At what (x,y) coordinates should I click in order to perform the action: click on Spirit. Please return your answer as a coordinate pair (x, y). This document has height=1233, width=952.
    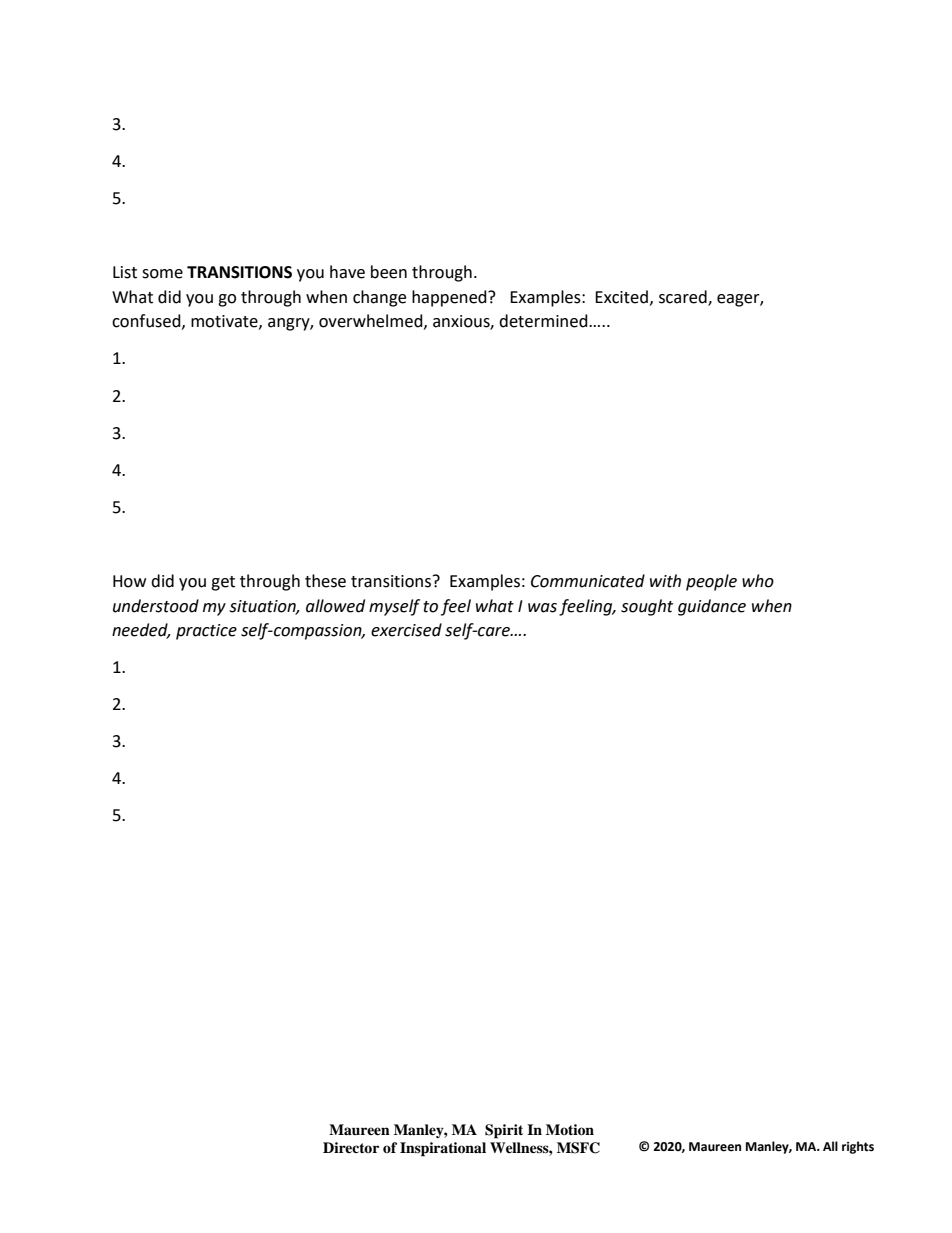
    Looking at the image, I should click on (504, 1131).
